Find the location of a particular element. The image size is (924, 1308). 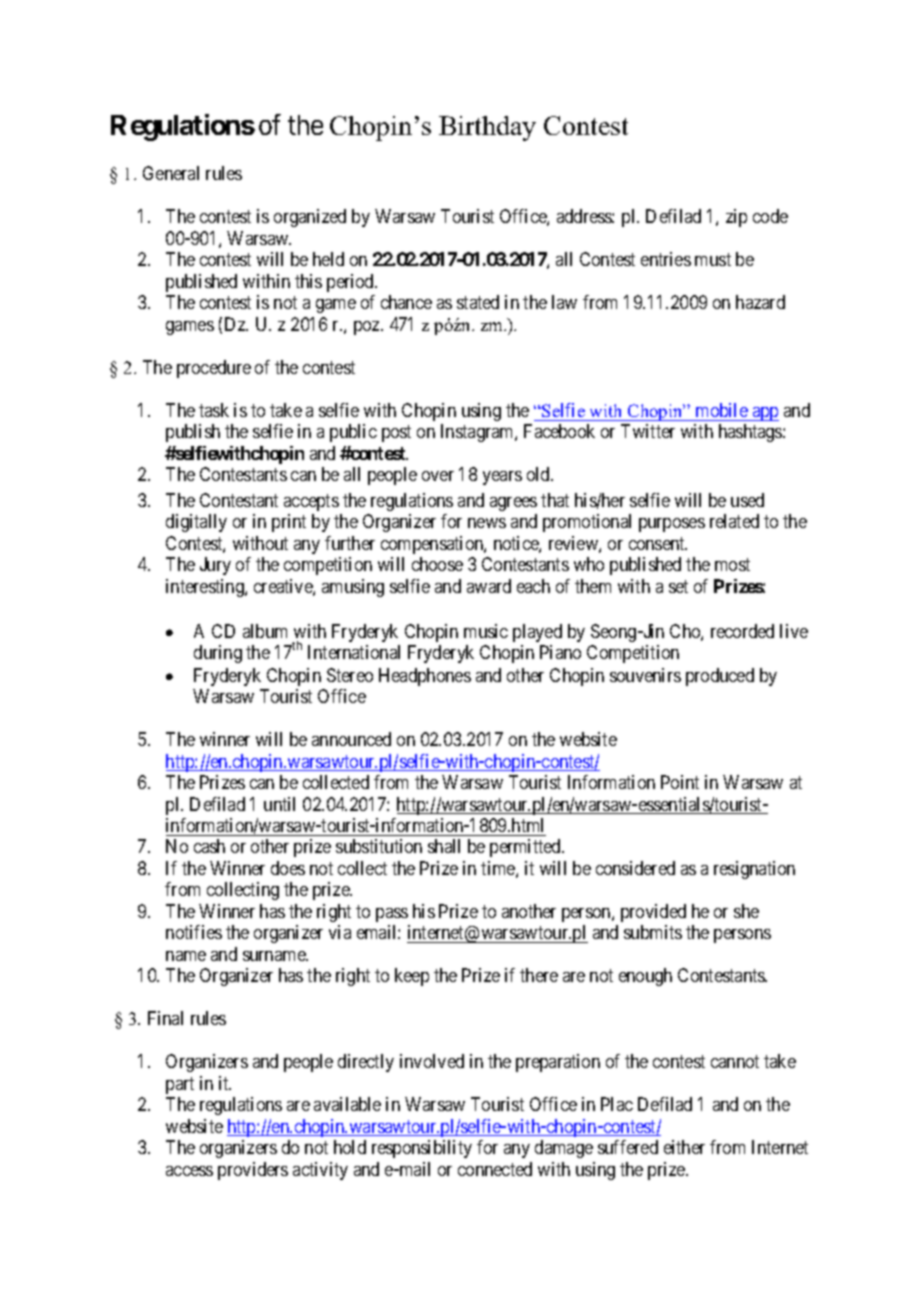

does is located at coordinates (288, 868).
